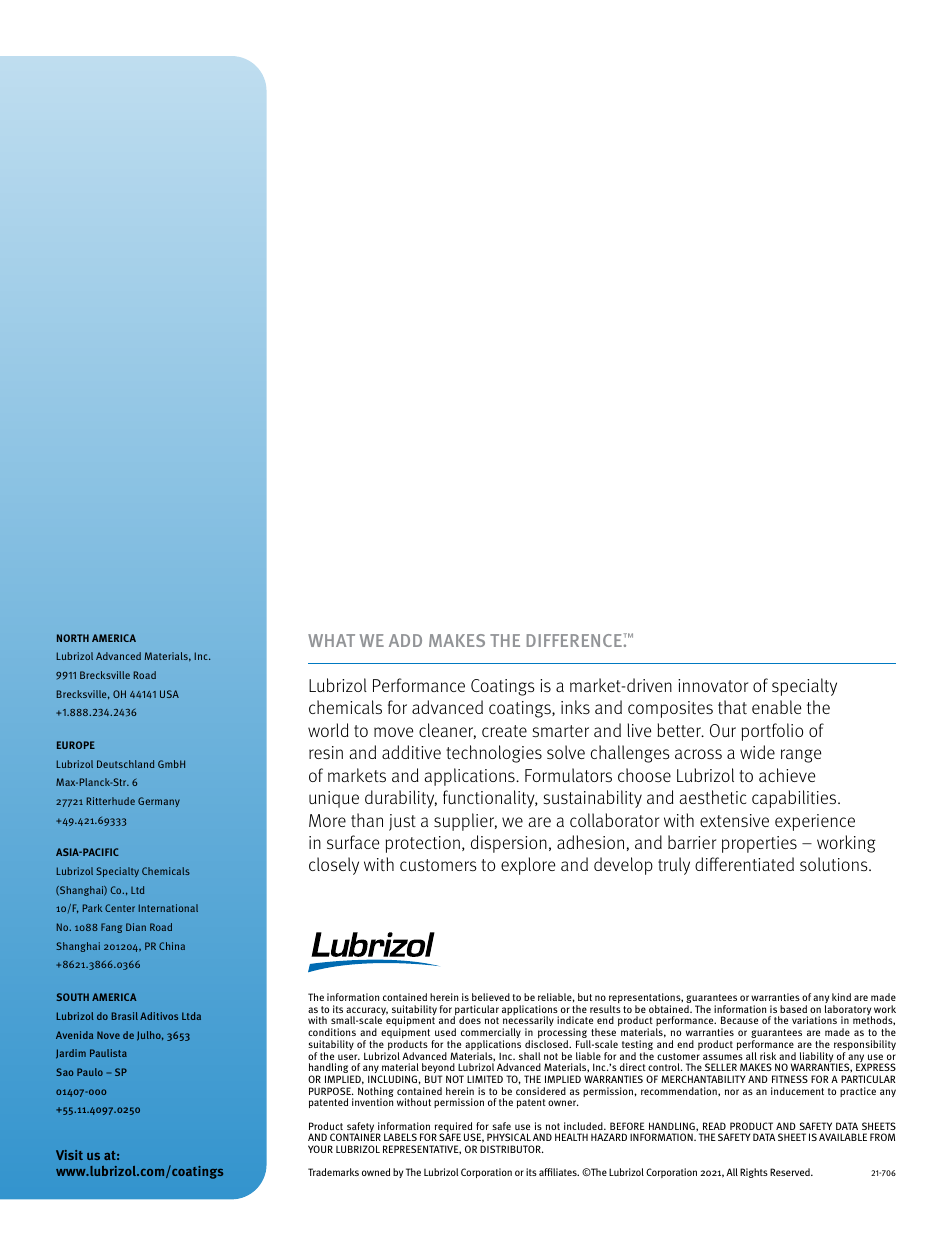 The height and width of the screenshot is (1233, 952). Describe the element at coordinates (73, 638) in the screenshot. I see `NORTH` at that location.
